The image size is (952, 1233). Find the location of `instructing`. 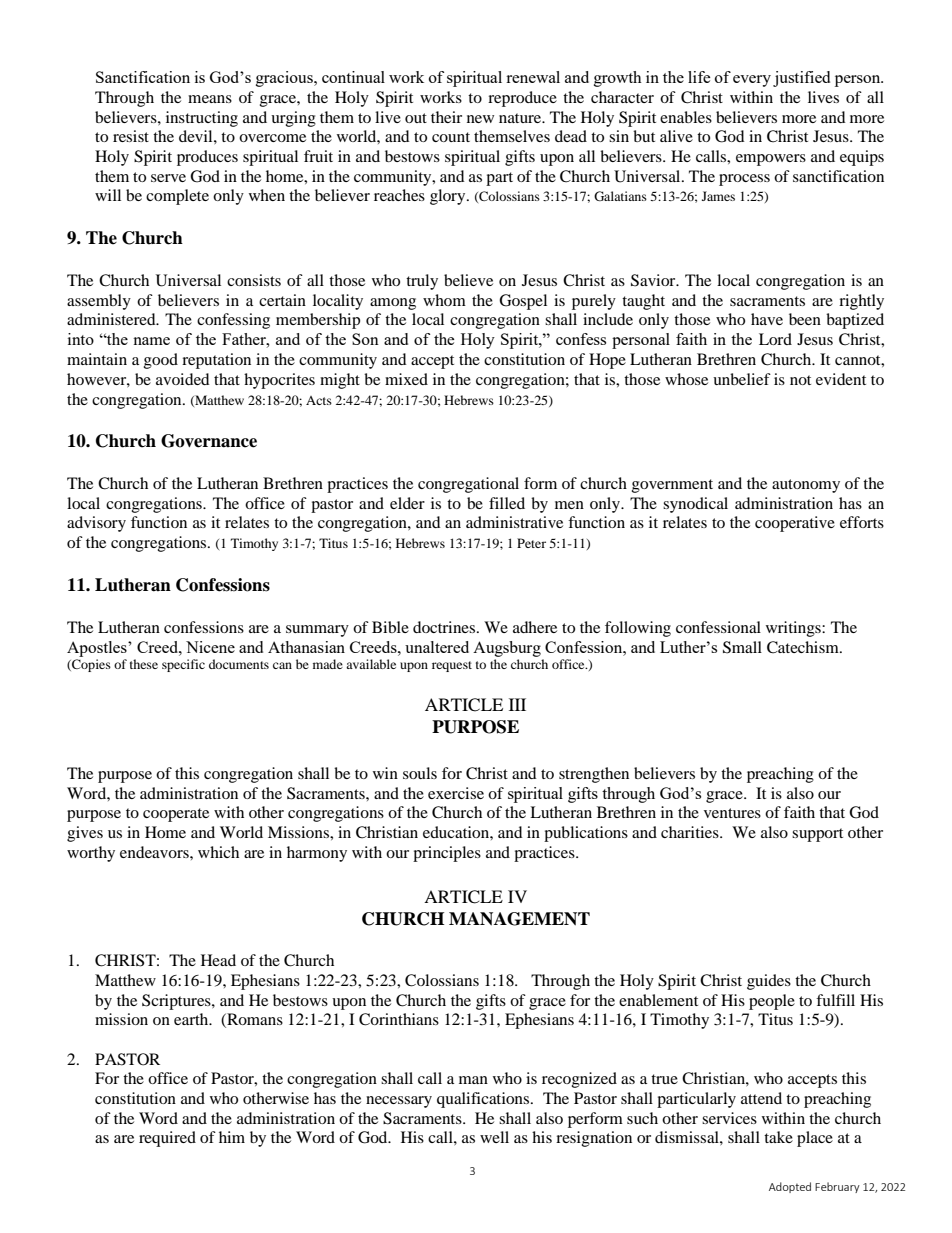

instructing is located at coordinates (202, 119).
